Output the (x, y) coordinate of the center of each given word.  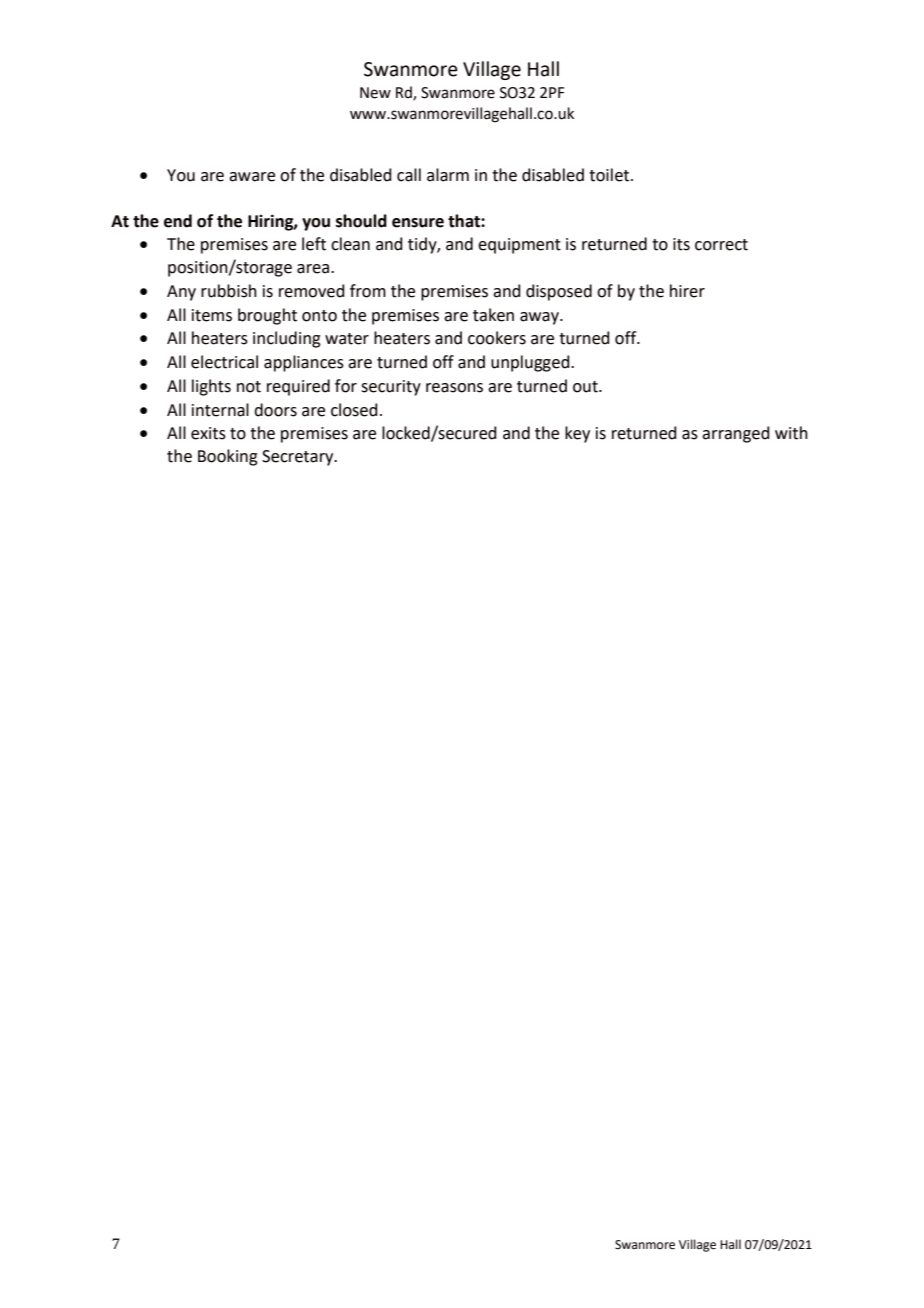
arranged (736, 434)
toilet (610, 175)
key (577, 434)
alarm (448, 175)
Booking (228, 457)
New (375, 93)
